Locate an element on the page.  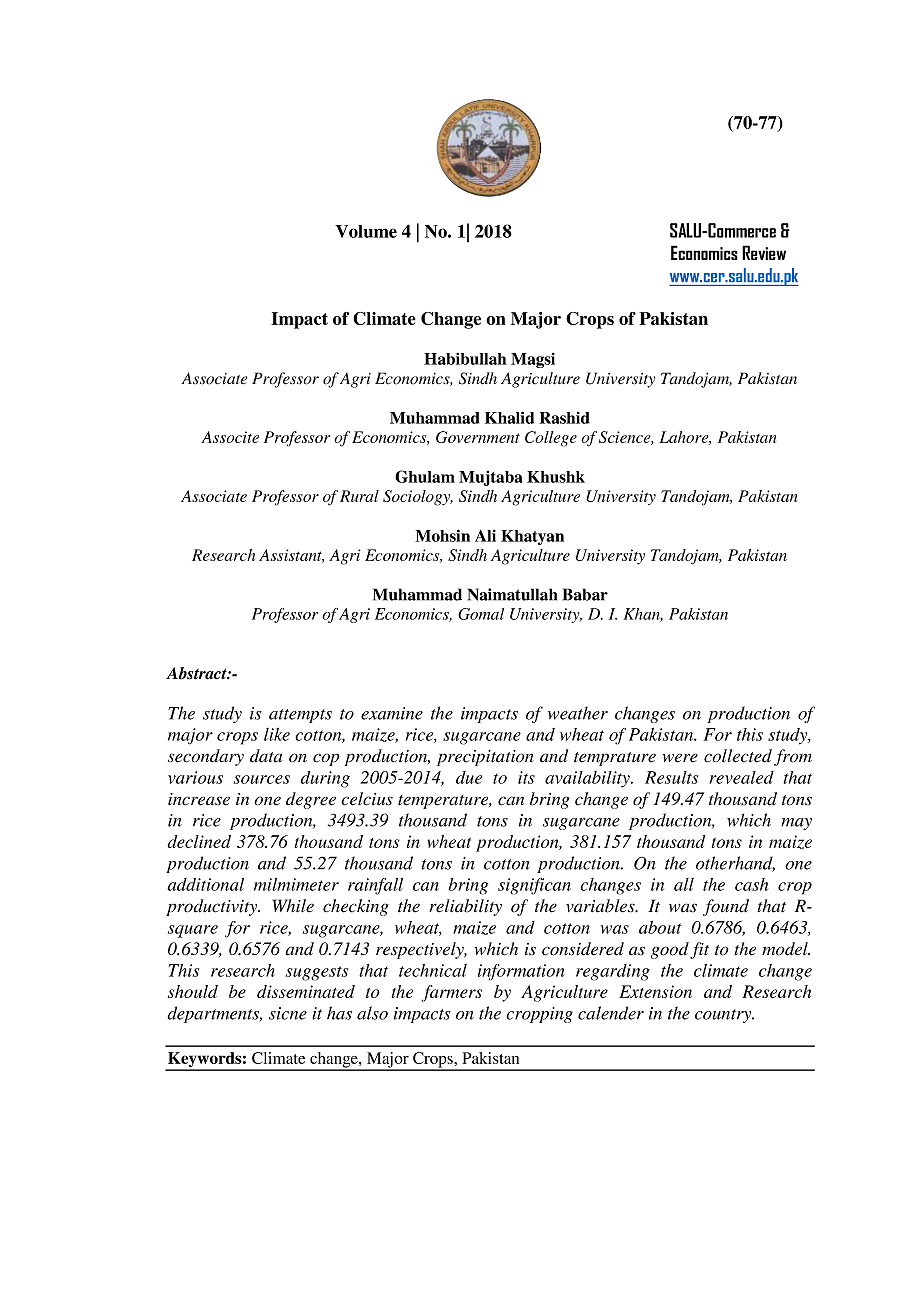
Review is located at coordinates (764, 252).
